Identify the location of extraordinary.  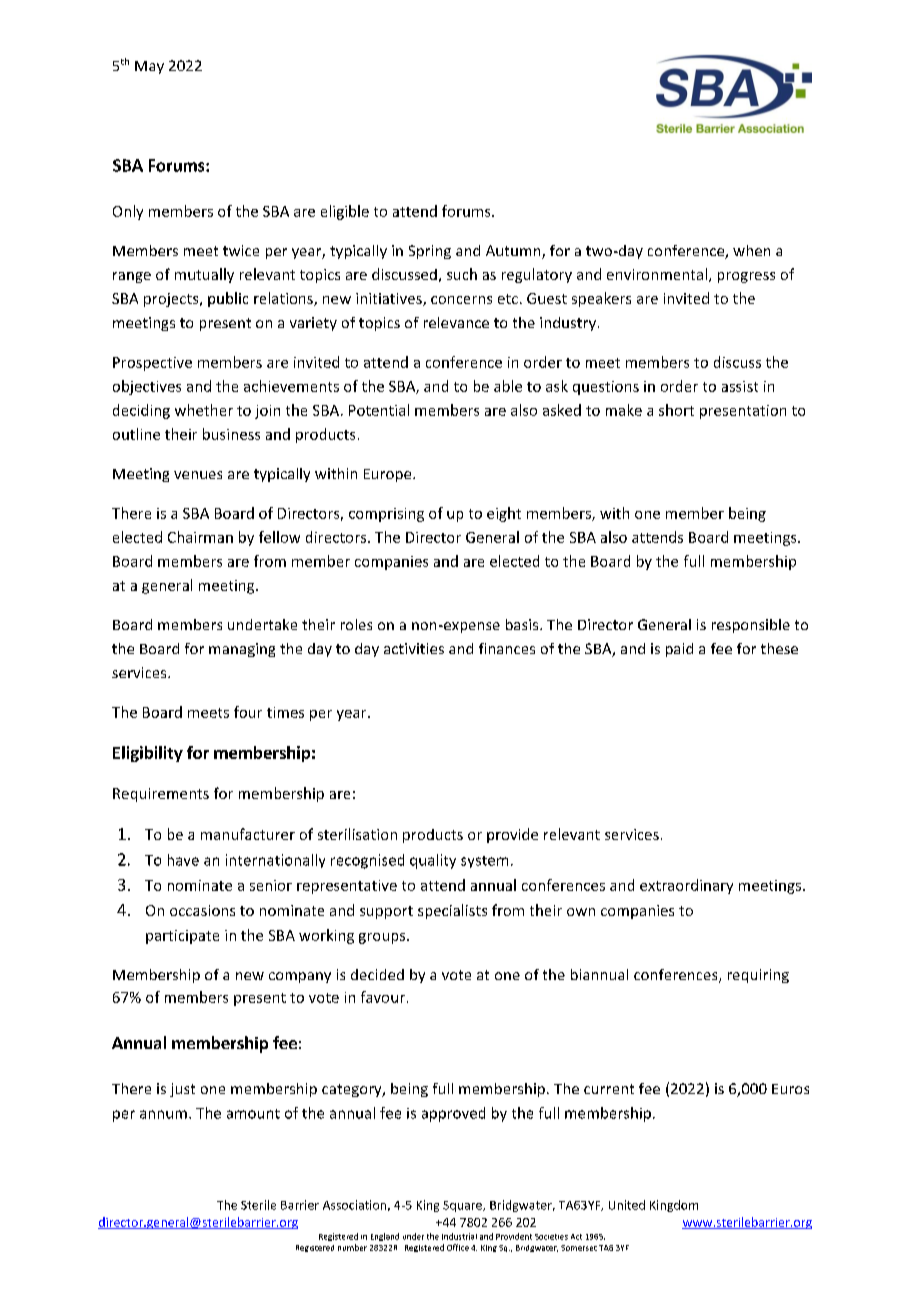
(686, 886).
